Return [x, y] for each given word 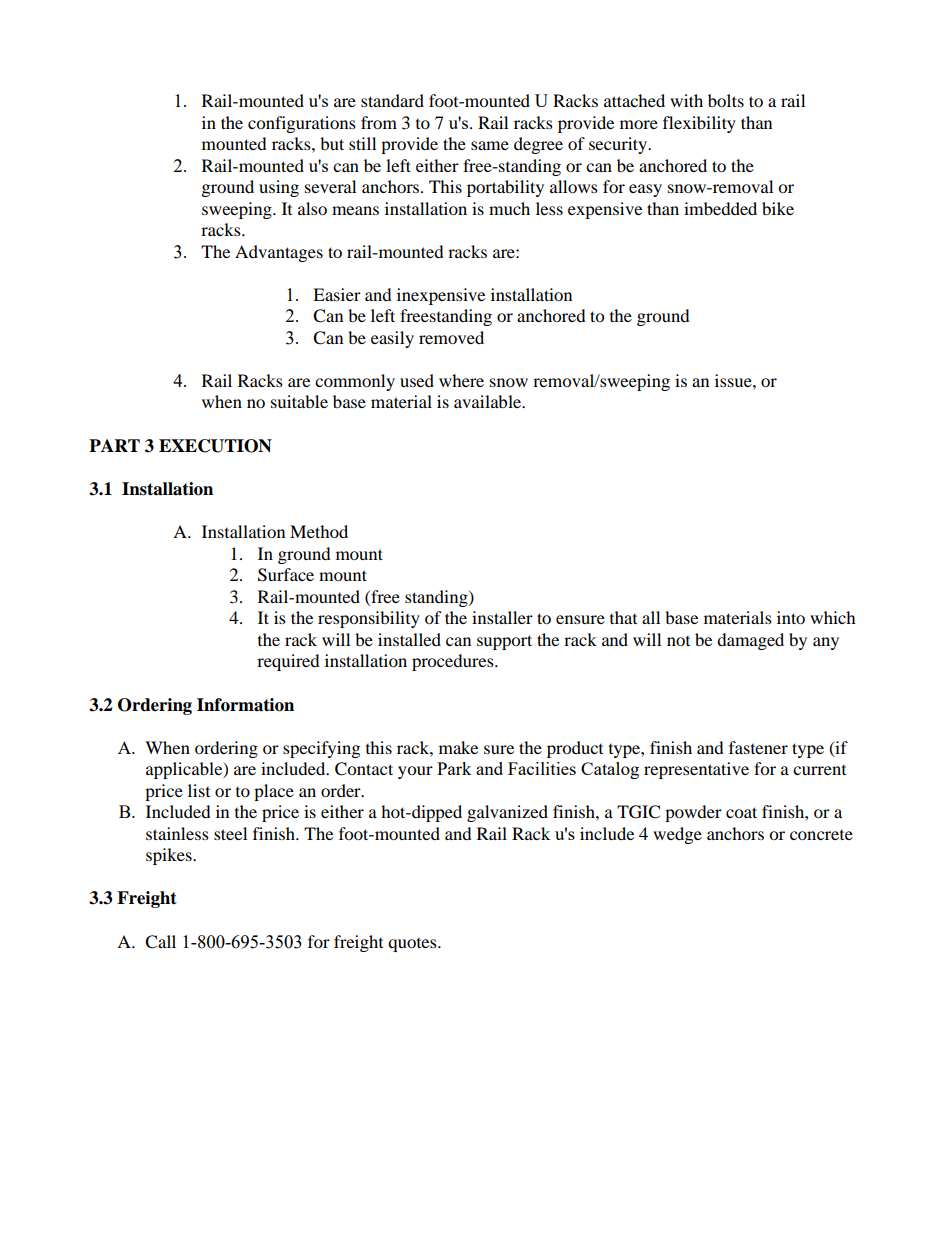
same [490, 145]
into [791, 617]
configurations [302, 124]
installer [502, 617]
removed [451, 337]
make [458, 747]
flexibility [699, 124]
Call [160, 942]
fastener [758, 747]
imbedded [720, 208]
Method [319, 531]
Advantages [279, 253]
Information [245, 705]
